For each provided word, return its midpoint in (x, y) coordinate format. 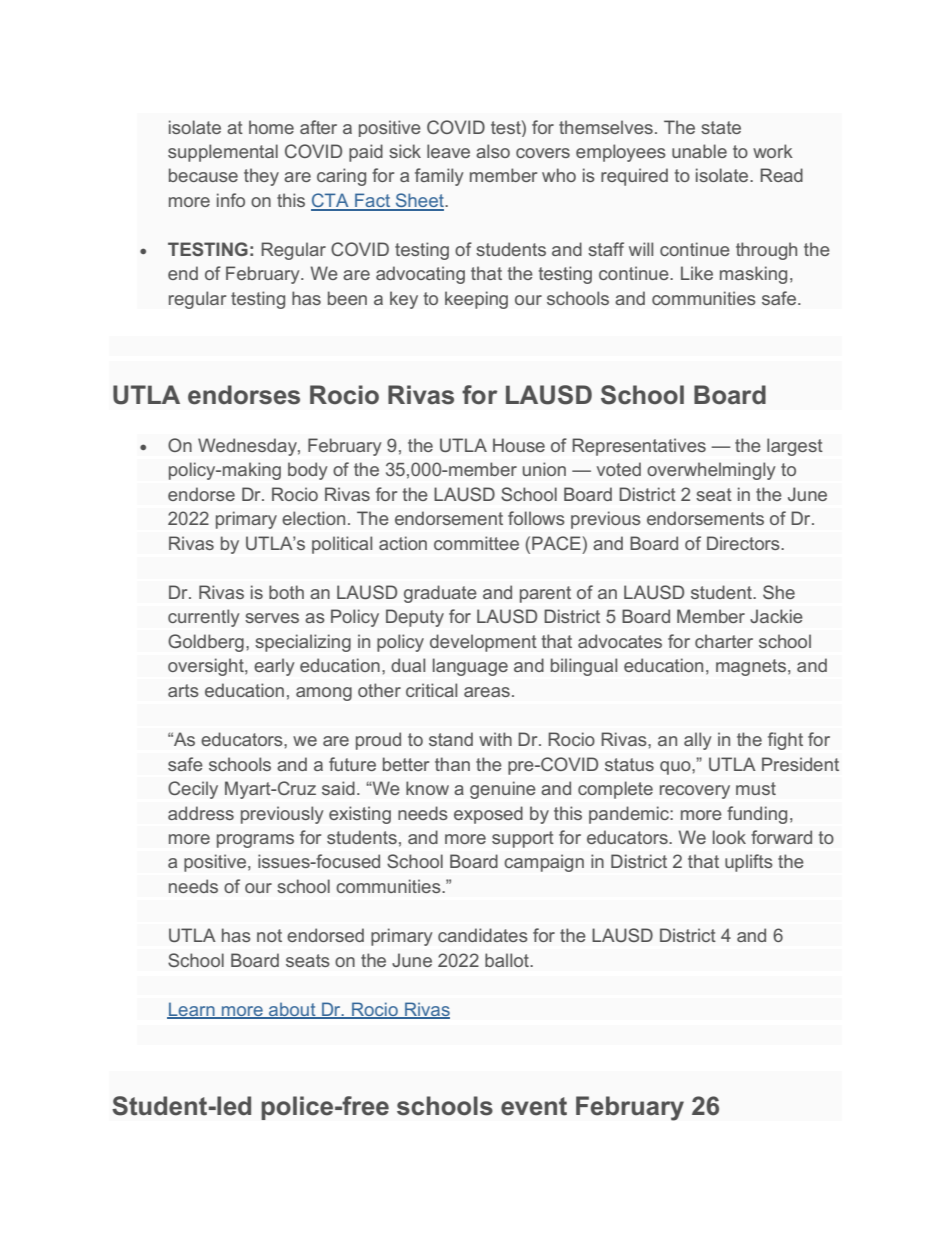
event (534, 1106)
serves (272, 618)
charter (724, 641)
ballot (508, 960)
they (261, 177)
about (292, 1010)
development (483, 643)
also (493, 151)
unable (699, 151)
